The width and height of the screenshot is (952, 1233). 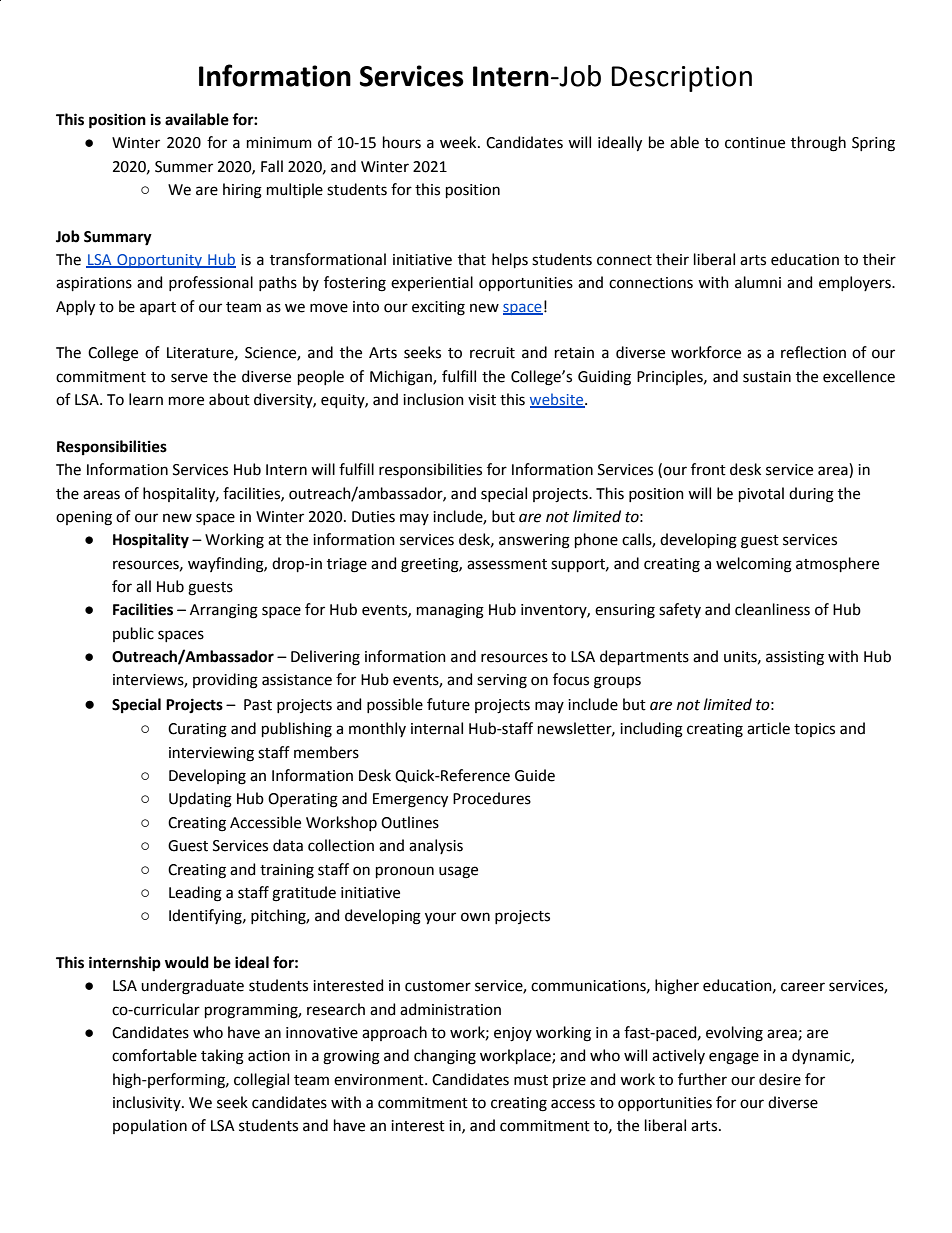 What do you see at coordinates (148, 1103) in the screenshot?
I see `inclusivity` at bounding box center [148, 1103].
